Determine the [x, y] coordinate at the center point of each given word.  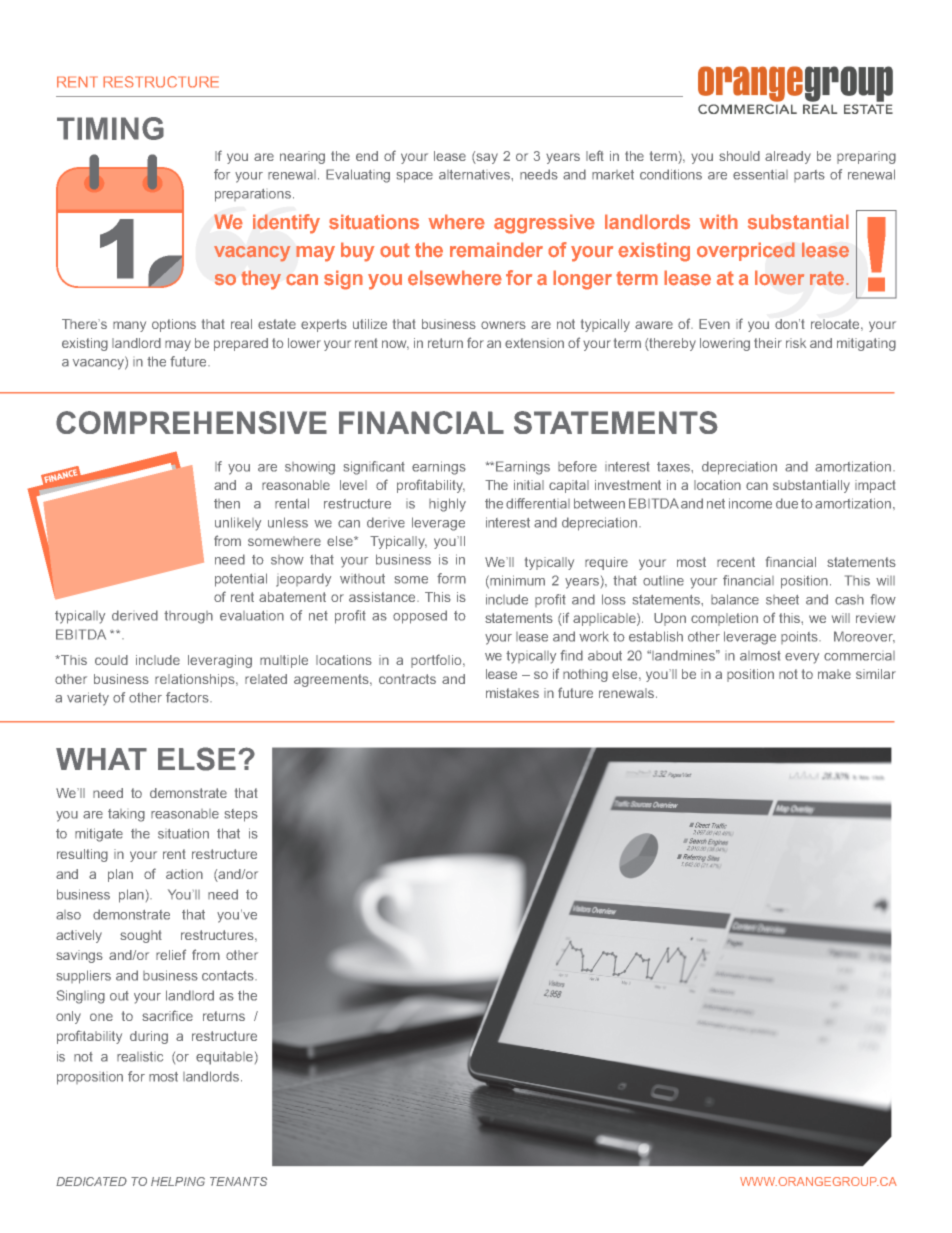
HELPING [178, 1181]
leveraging [220, 661]
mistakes [512, 693]
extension [534, 343]
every [802, 658]
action [184, 874]
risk [796, 343]
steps [241, 815]
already [788, 157]
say [486, 158]
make [834, 674]
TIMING [110, 128]
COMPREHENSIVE [191, 422]
